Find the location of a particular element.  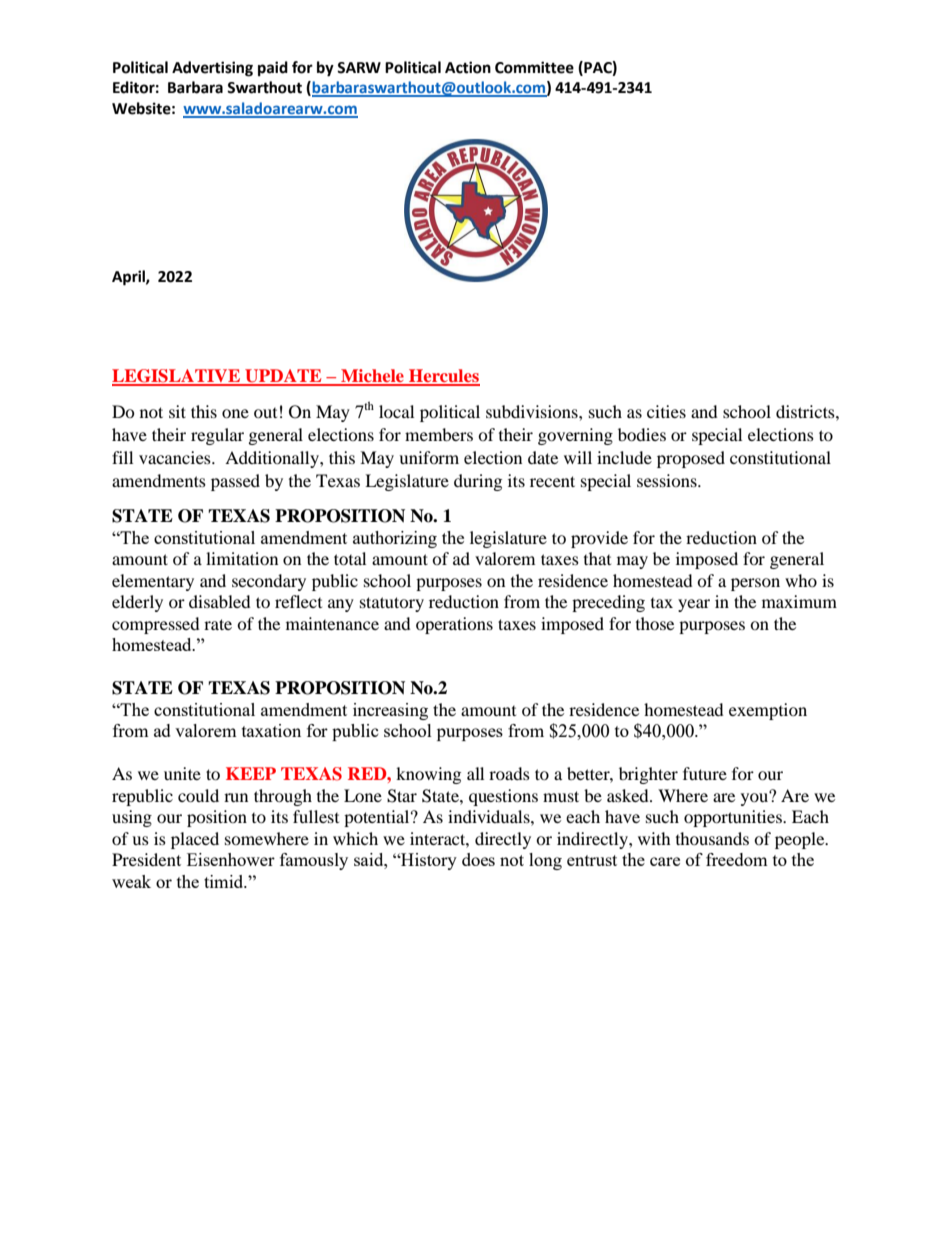

passed is located at coordinates (235, 482).
